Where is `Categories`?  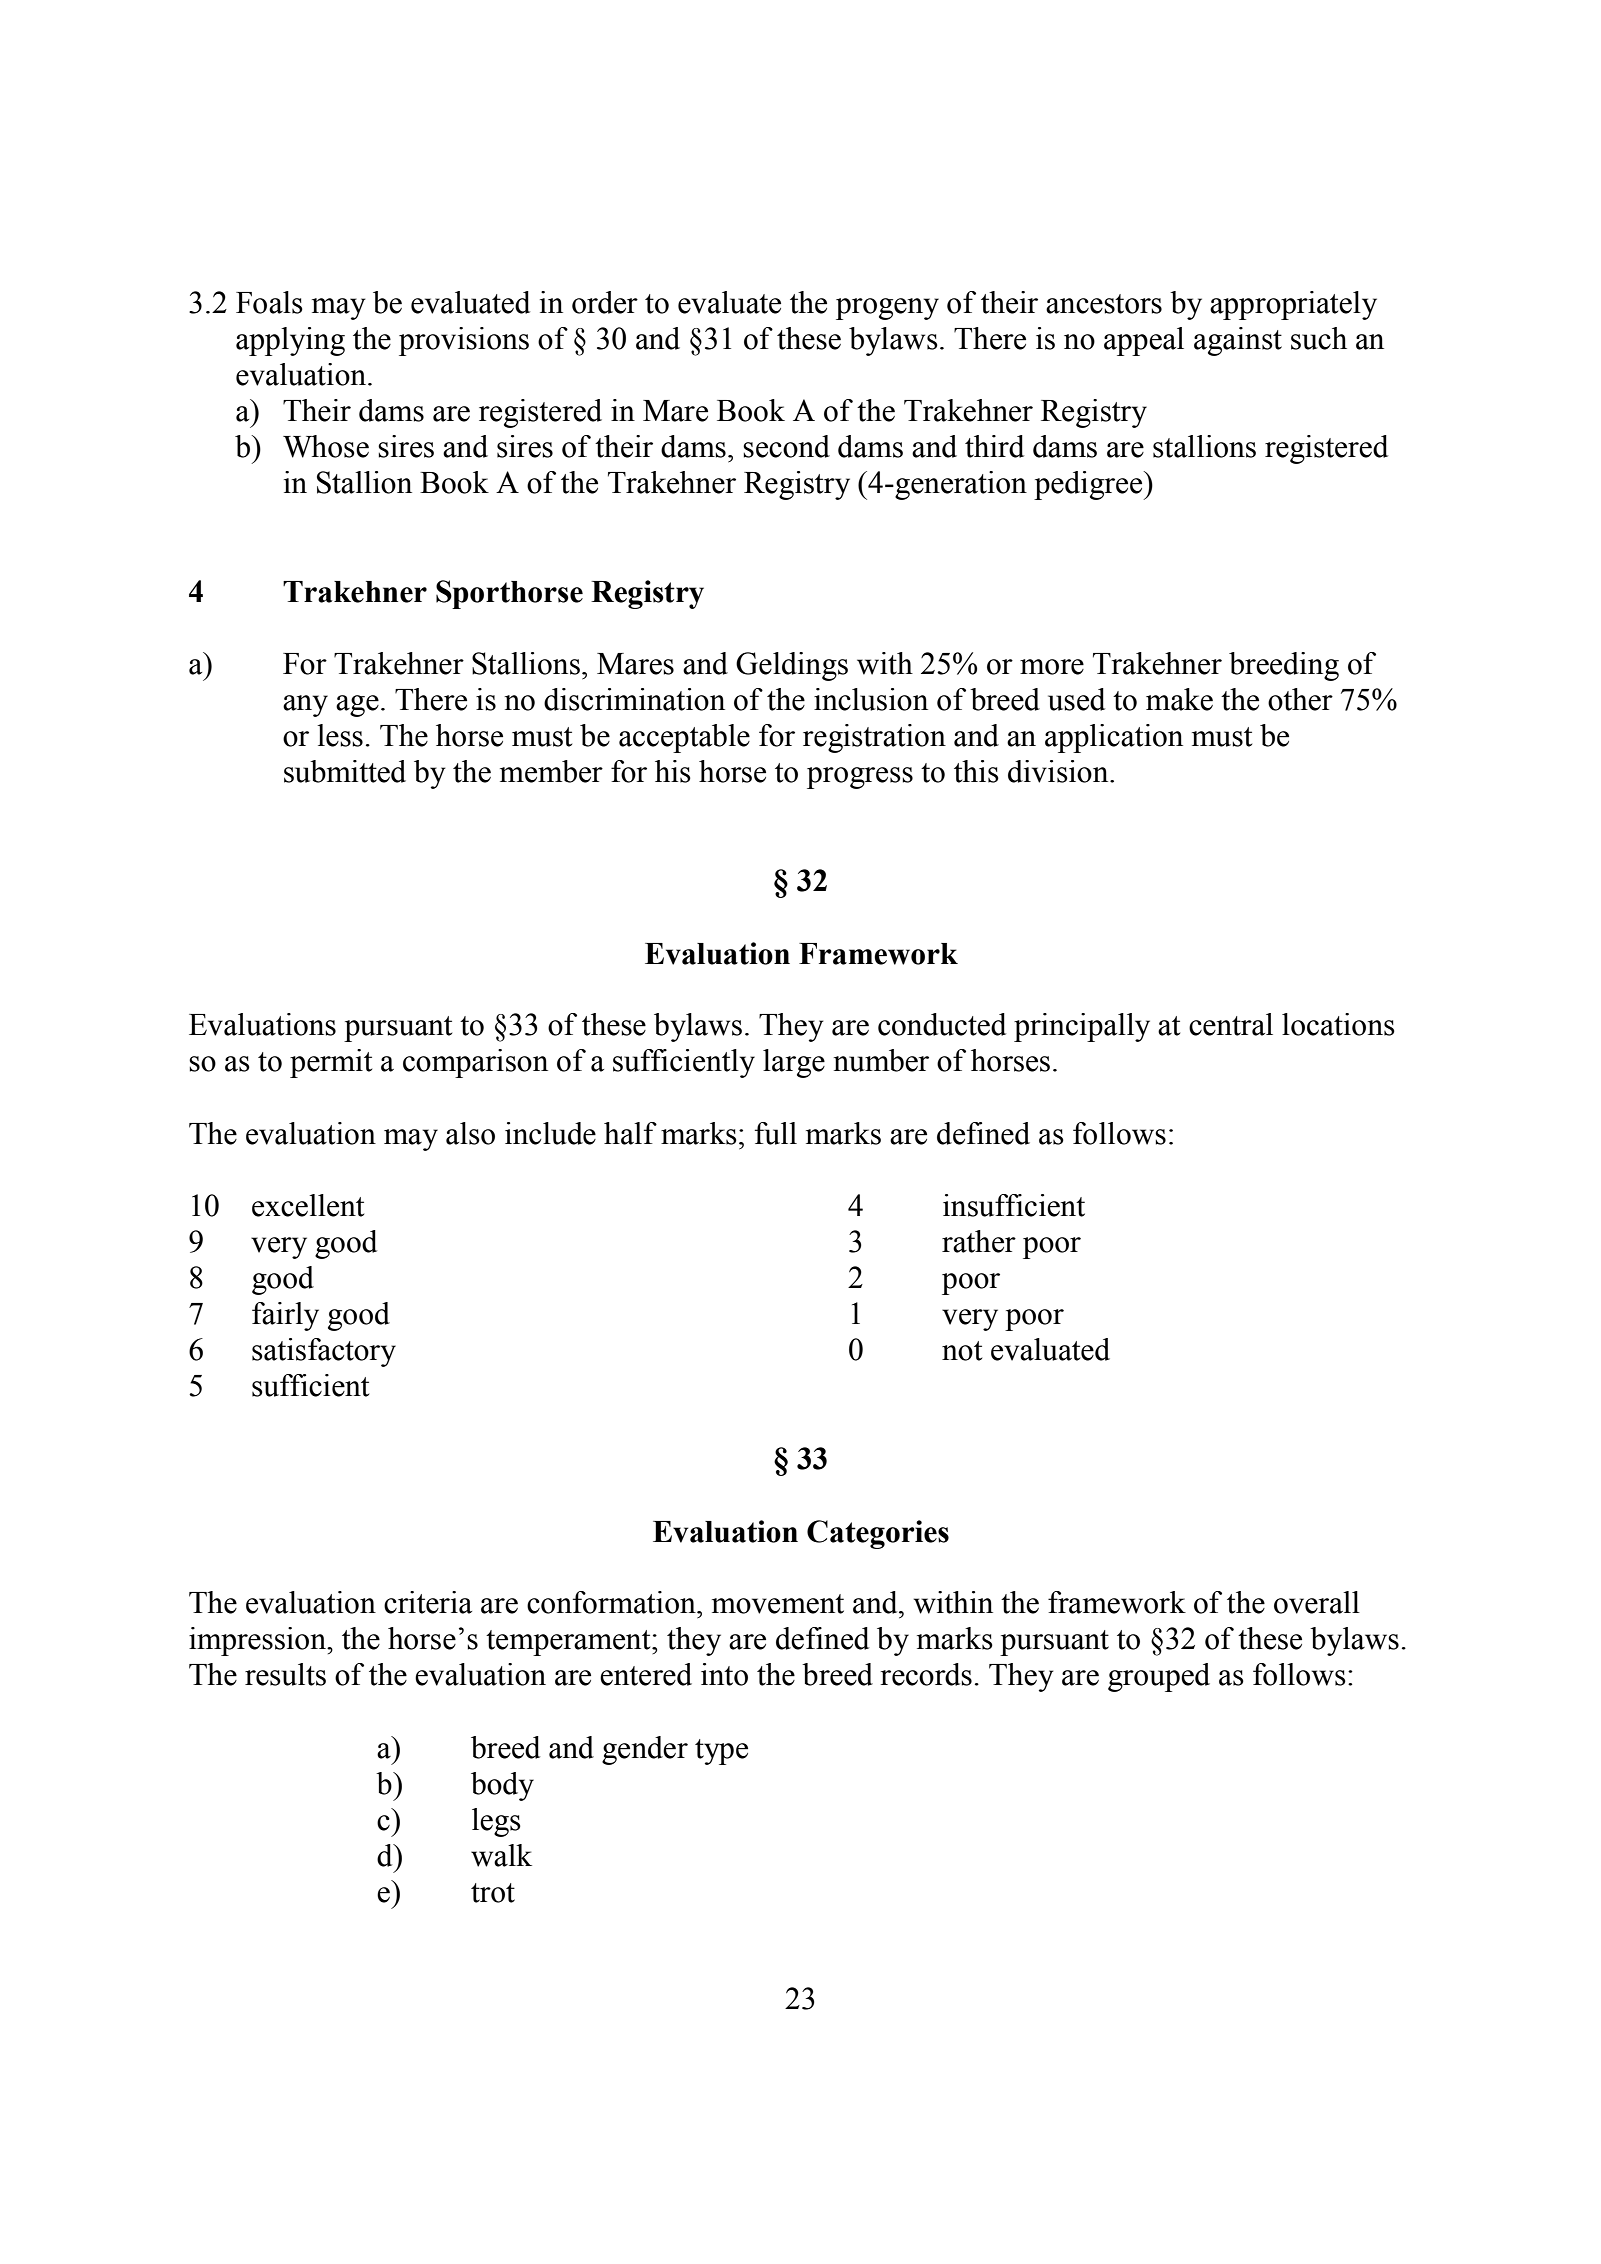
Categories is located at coordinates (878, 1534).
